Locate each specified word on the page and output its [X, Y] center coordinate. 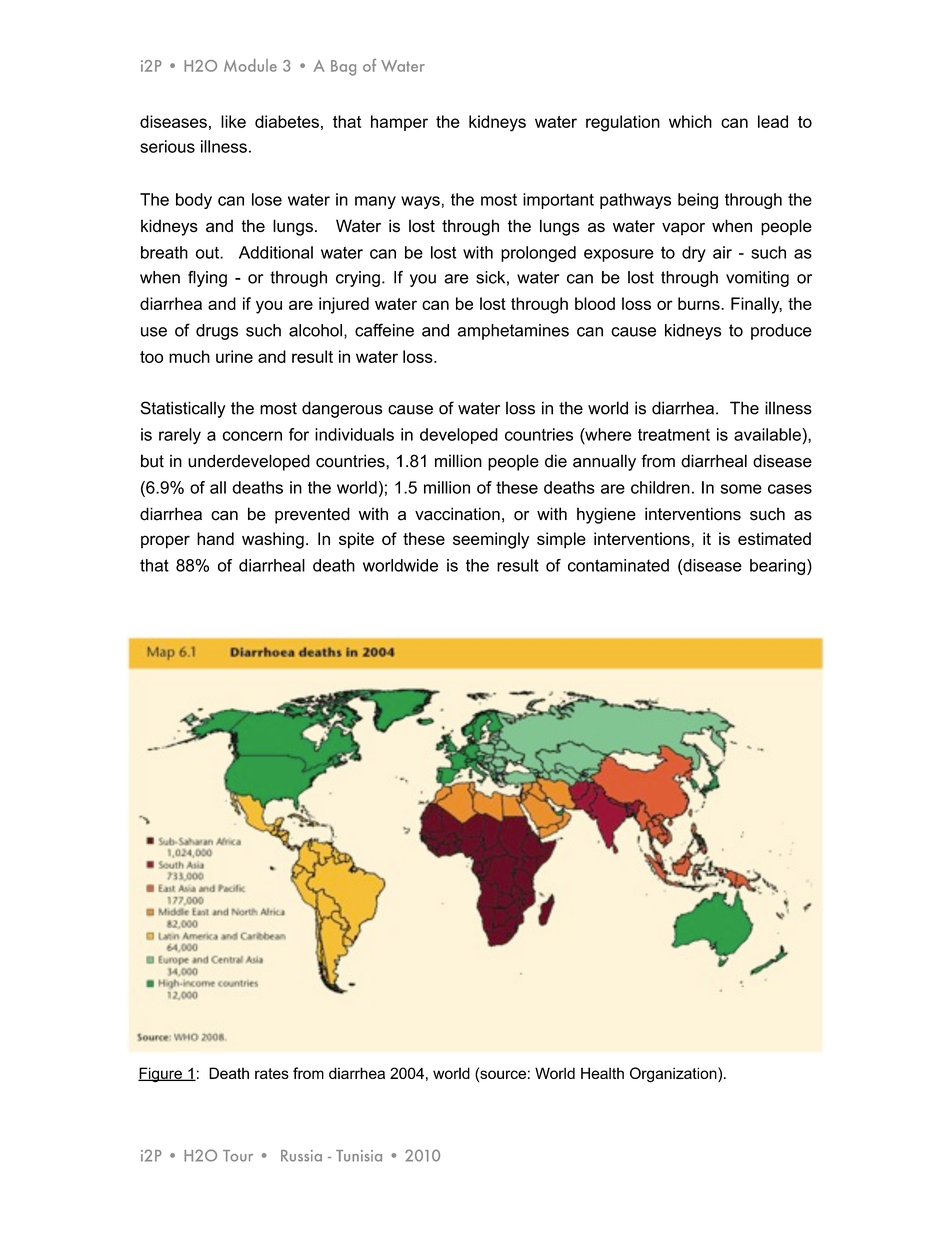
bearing [779, 567]
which [690, 121]
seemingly [491, 540]
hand [215, 538]
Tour [238, 1156]
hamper [399, 123]
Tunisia [359, 1156]
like [233, 121]
